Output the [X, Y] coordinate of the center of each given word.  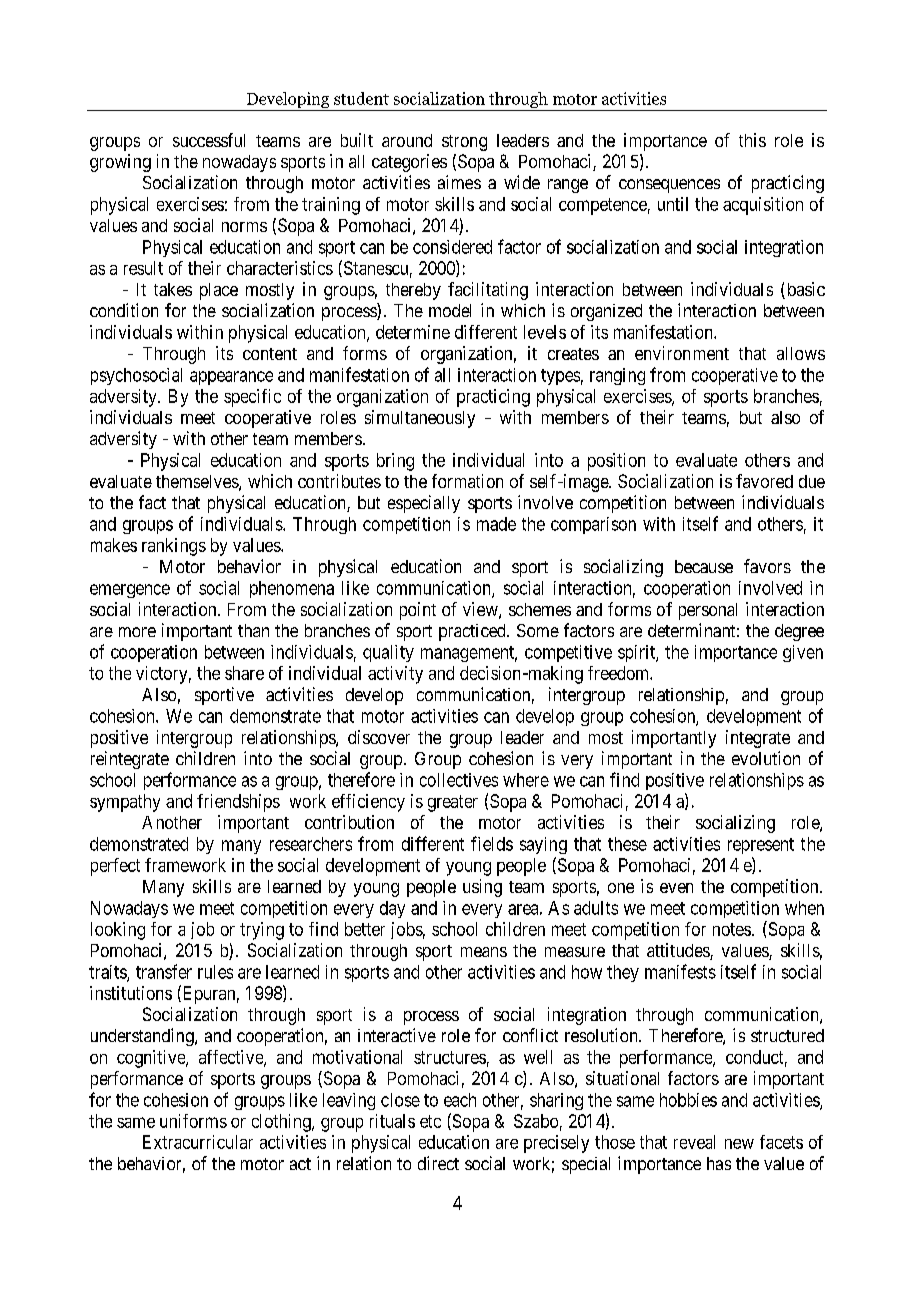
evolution [766, 758]
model [450, 310]
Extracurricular [198, 1142]
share [244, 673]
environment [682, 353]
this [752, 140]
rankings [174, 547]
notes [732, 929]
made [496, 524]
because [704, 566]
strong [464, 143]
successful [209, 140]
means [484, 952]
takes [173, 289]
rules [215, 972]
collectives [459, 780]
